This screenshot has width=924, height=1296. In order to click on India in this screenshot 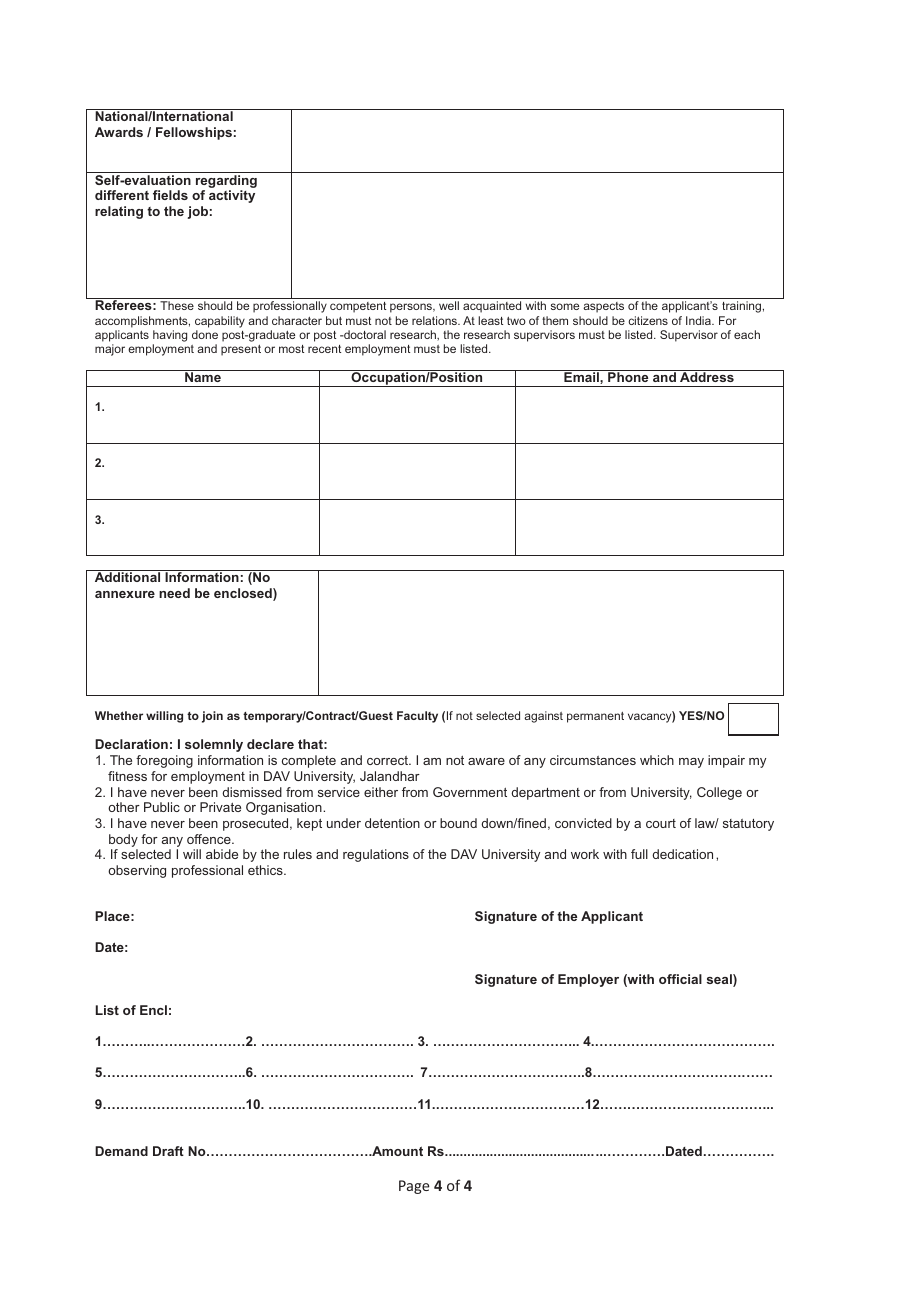, I will do `click(699, 320)`.
